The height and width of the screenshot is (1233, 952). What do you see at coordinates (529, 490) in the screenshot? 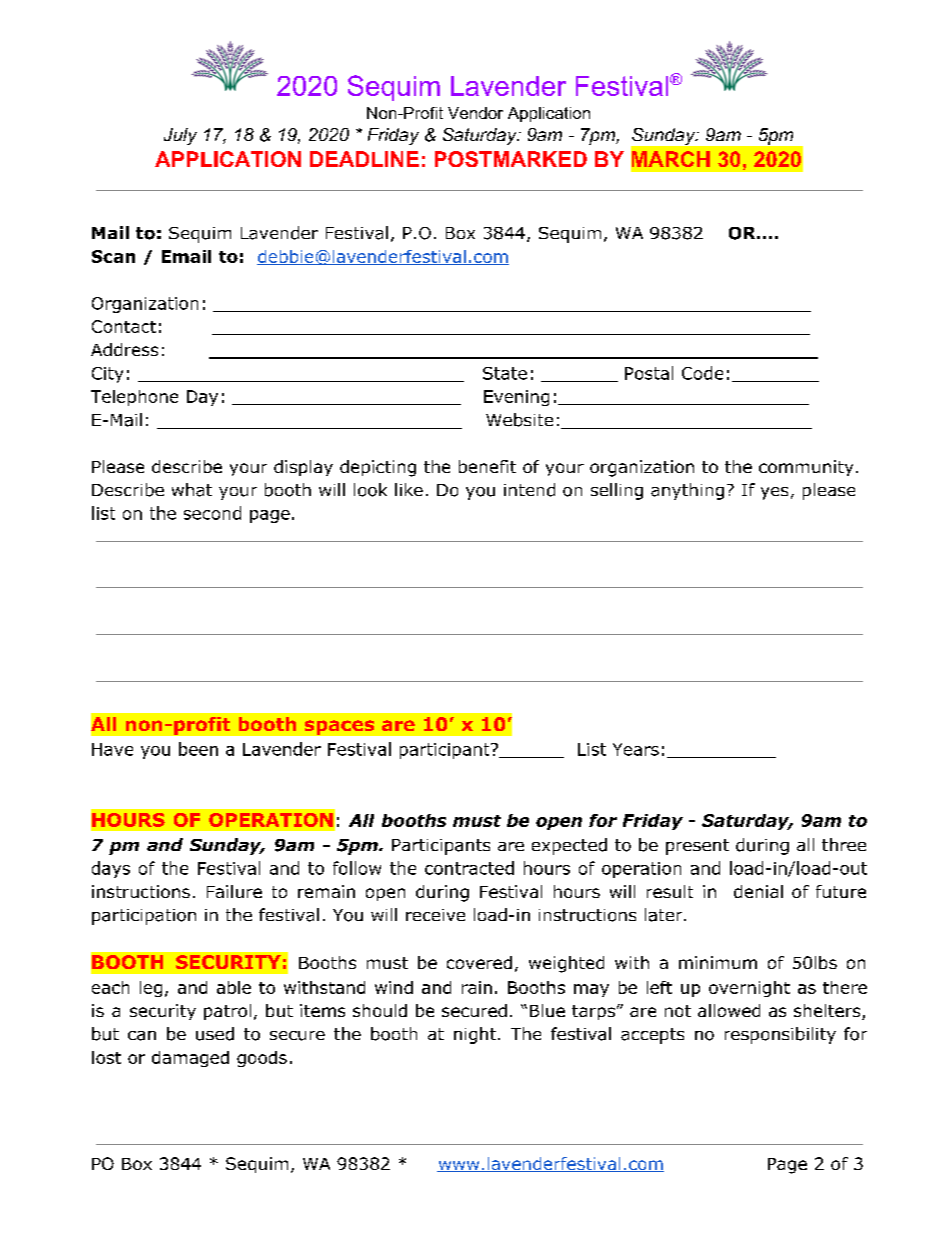
I see `intend` at bounding box center [529, 490].
